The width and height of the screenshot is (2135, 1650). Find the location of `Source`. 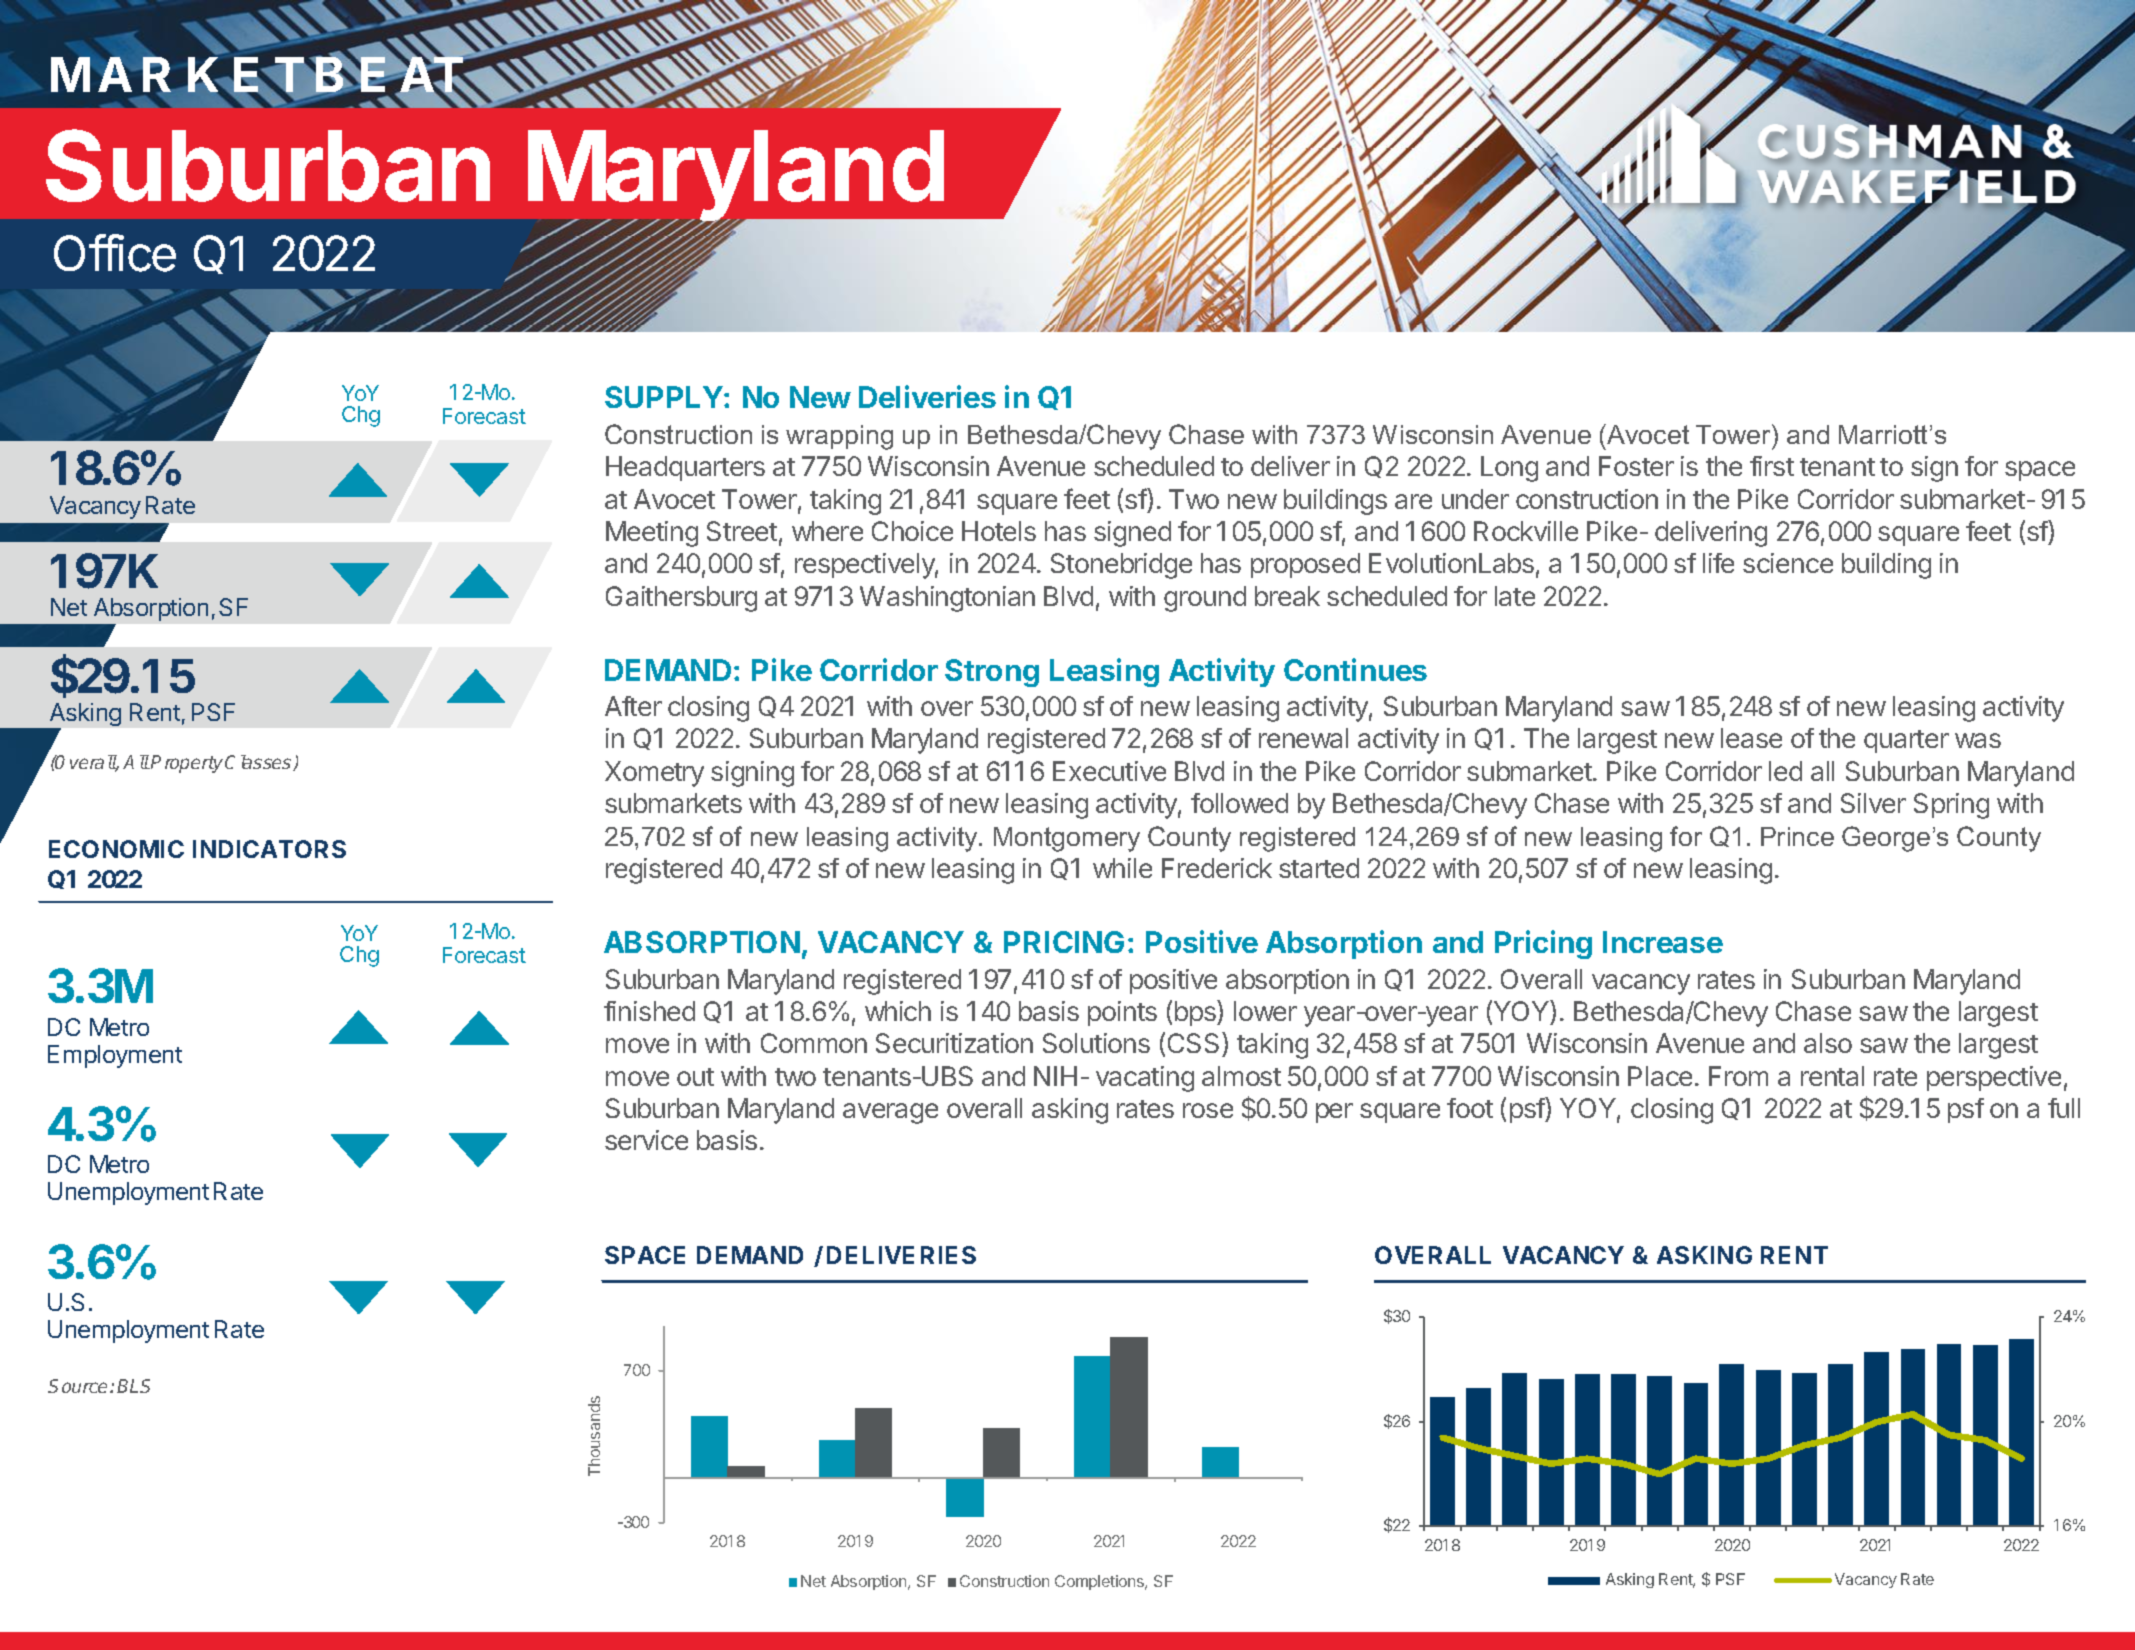

Source is located at coordinates (79, 1386).
